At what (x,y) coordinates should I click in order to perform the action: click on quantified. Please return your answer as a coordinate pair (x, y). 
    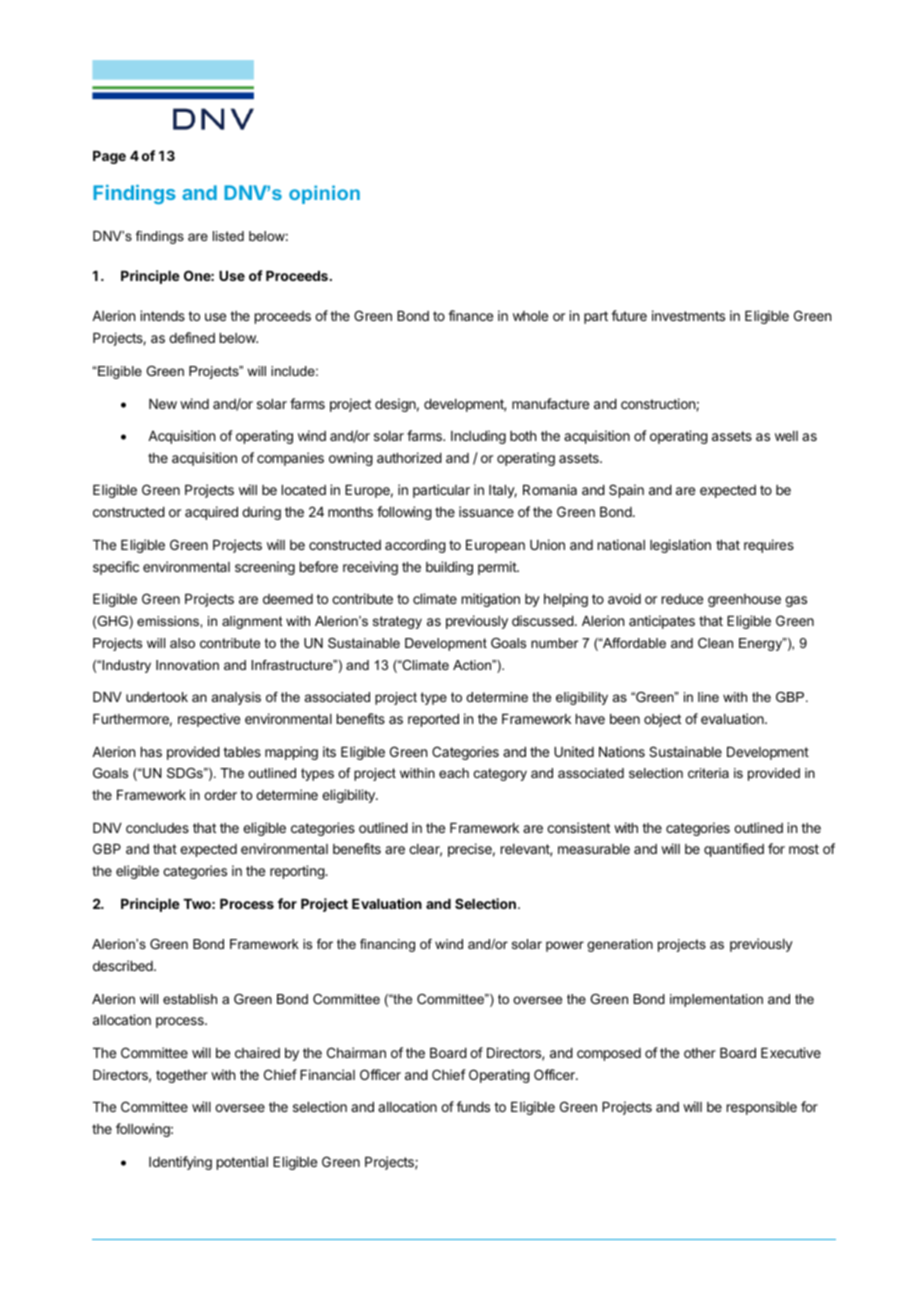
    Looking at the image, I should click on (734, 850).
